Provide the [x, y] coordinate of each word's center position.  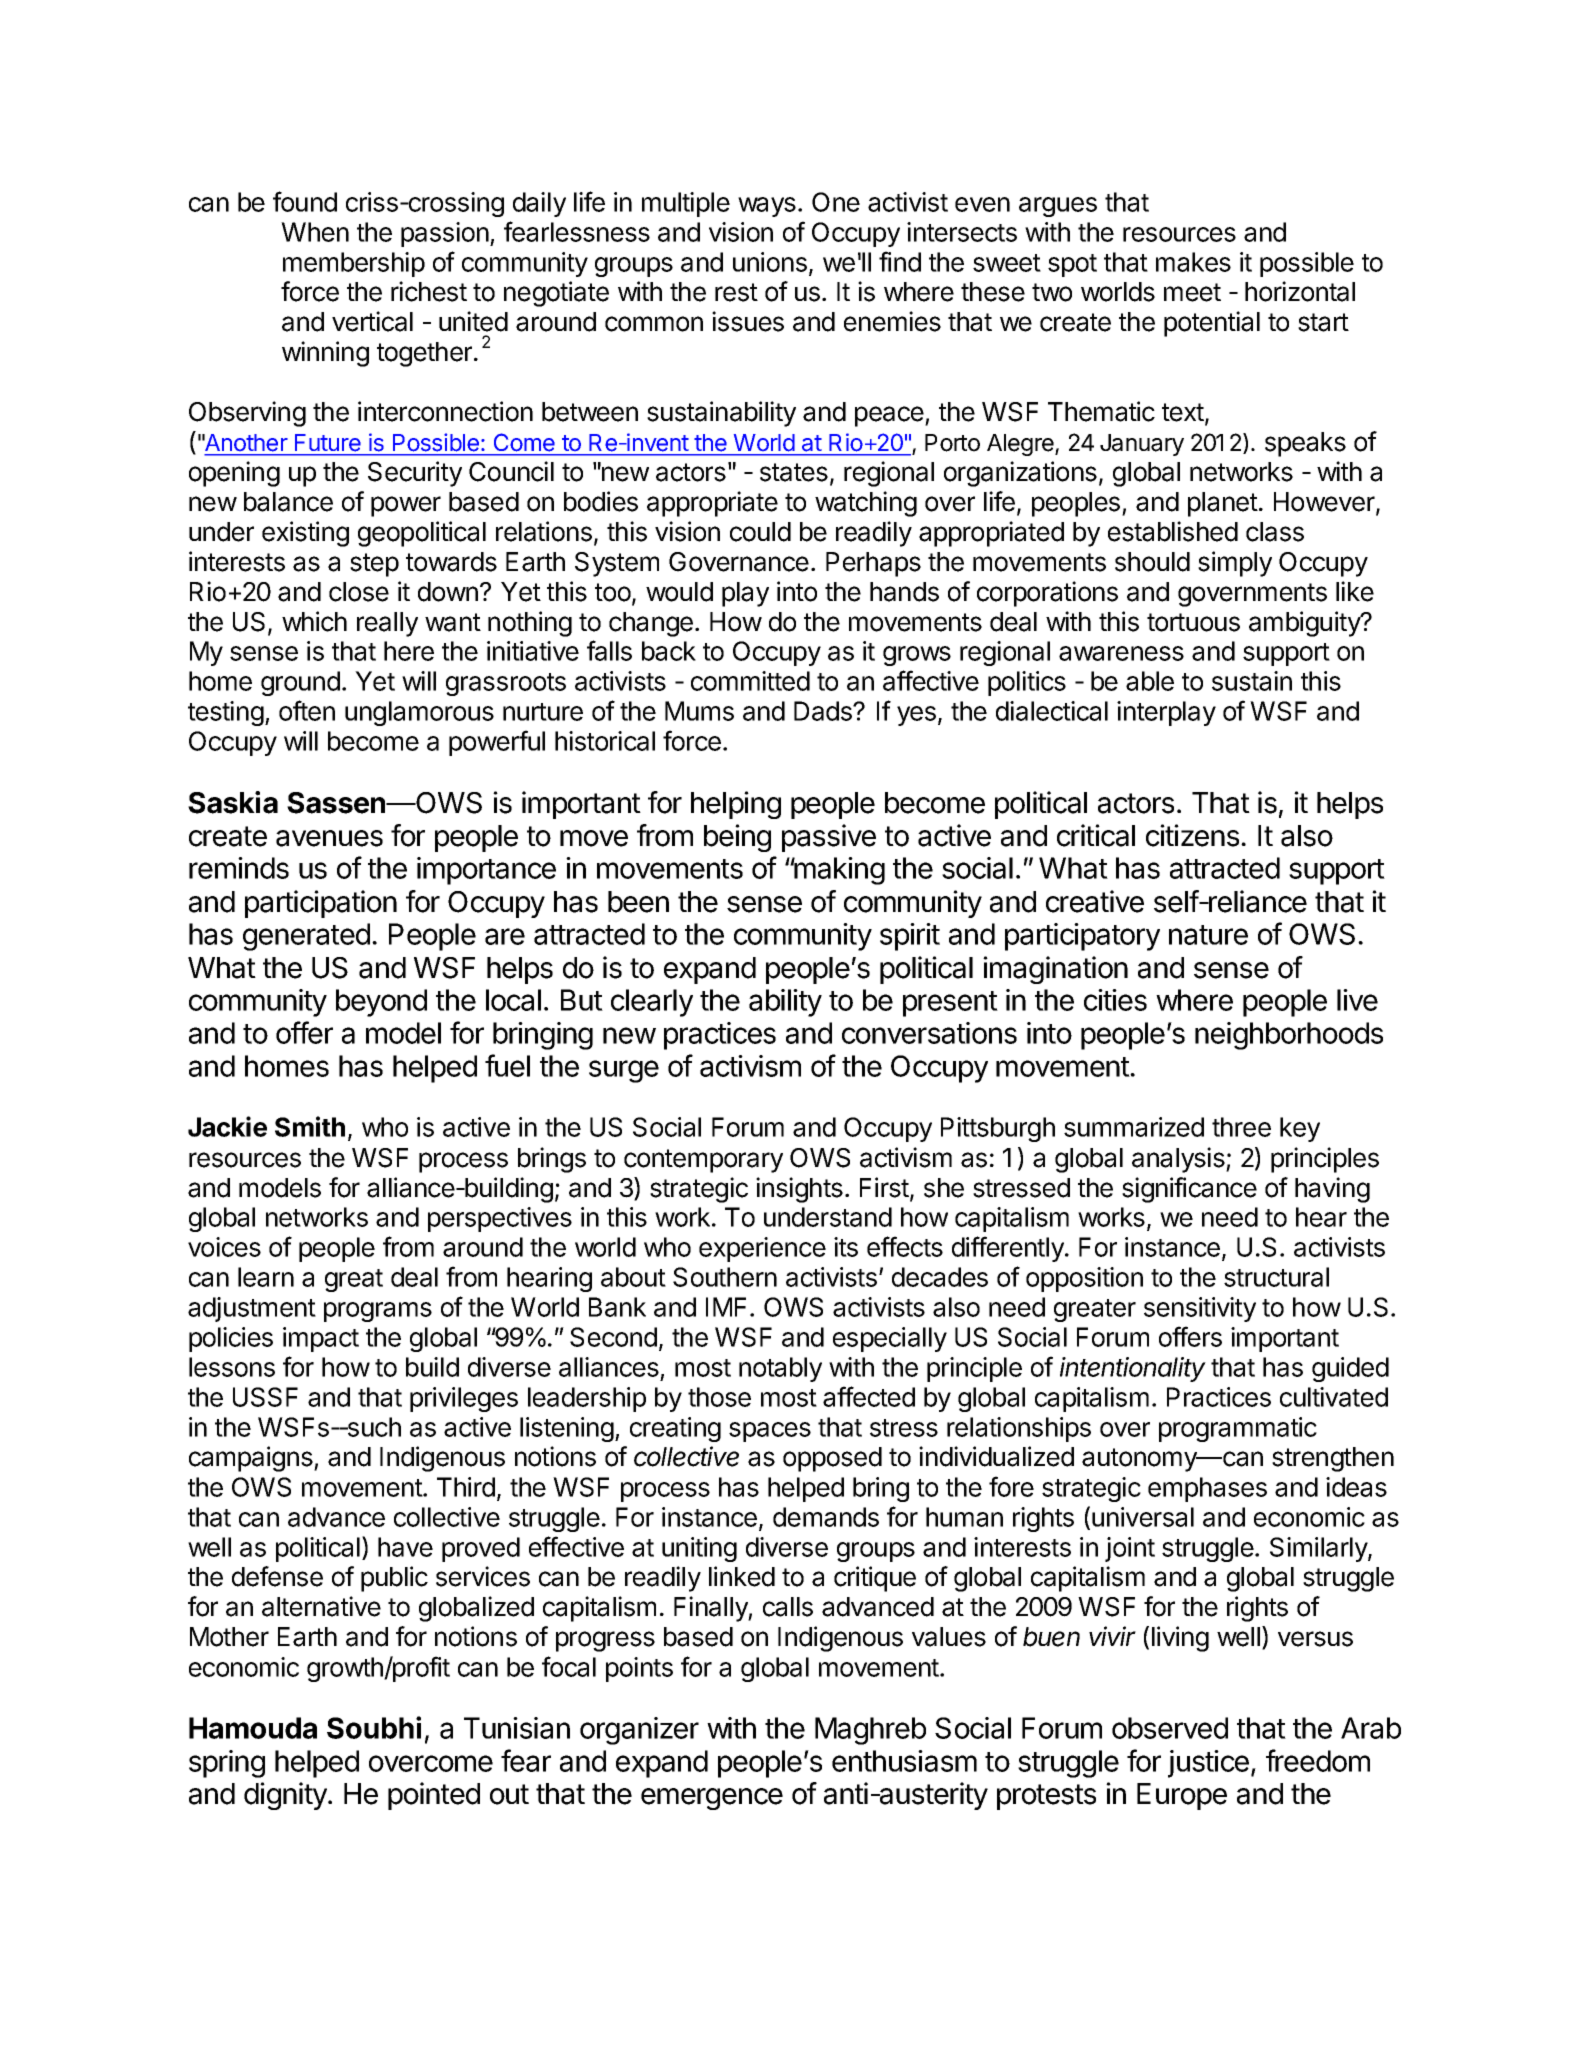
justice [1208, 1764]
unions [770, 262]
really [387, 624]
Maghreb [870, 1731]
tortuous [1193, 622]
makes [1193, 262]
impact [321, 1339]
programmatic [1238, 1429]
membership [354, 264]
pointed [434, 1796]
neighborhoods [1289, 1036]
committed [750, 681]
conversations [929, 1033]
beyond [381, 1003]
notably [780, 1369]
